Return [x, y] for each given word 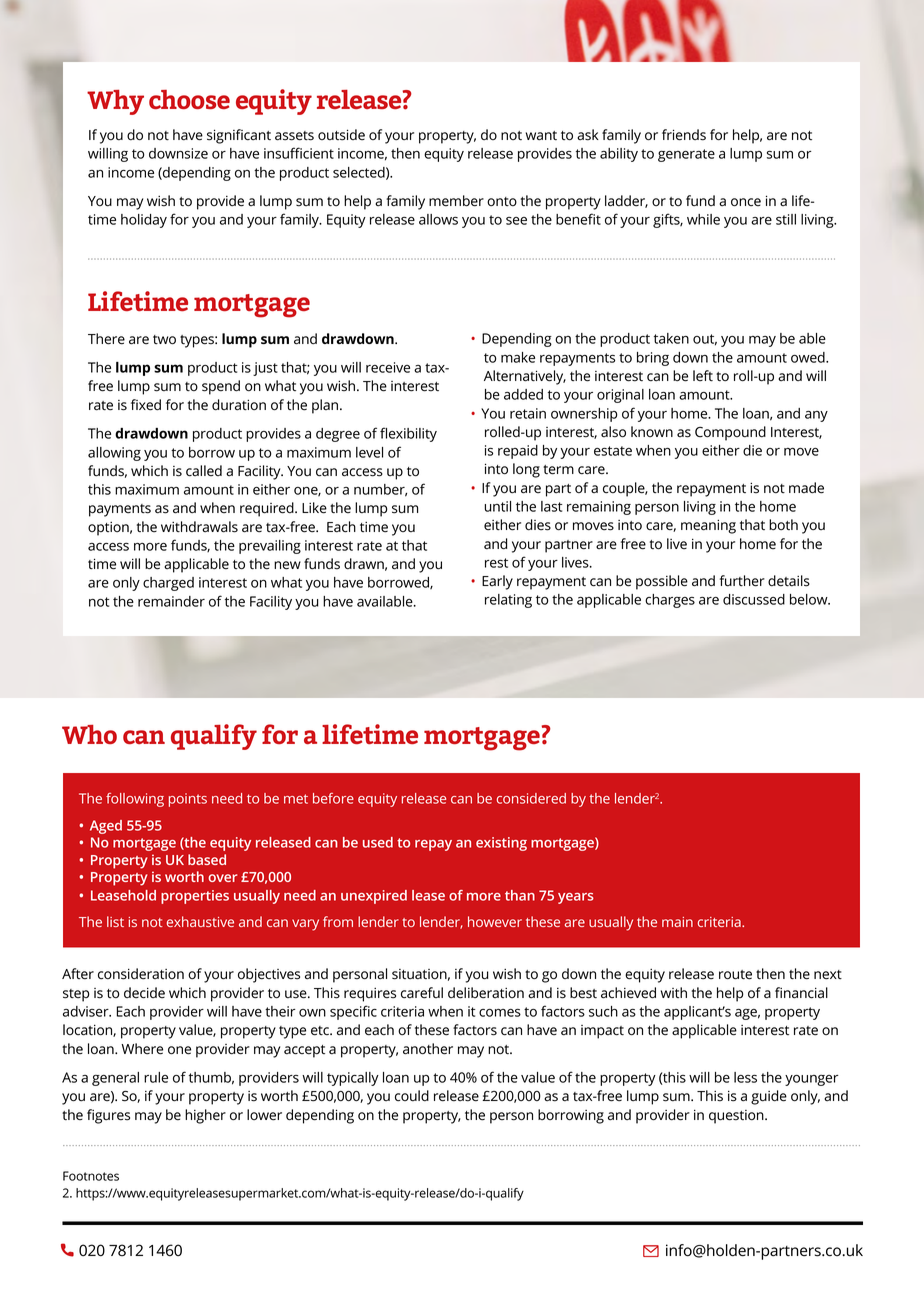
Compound [730, 433]
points [188, 800]
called [204, 471]
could [412, 1096]
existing [501, 844]
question [737, 1117]
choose [189, 99]
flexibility [408, 434]
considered [531, 798]
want [541, 136]
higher [205, 1116]
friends [684, 135]
